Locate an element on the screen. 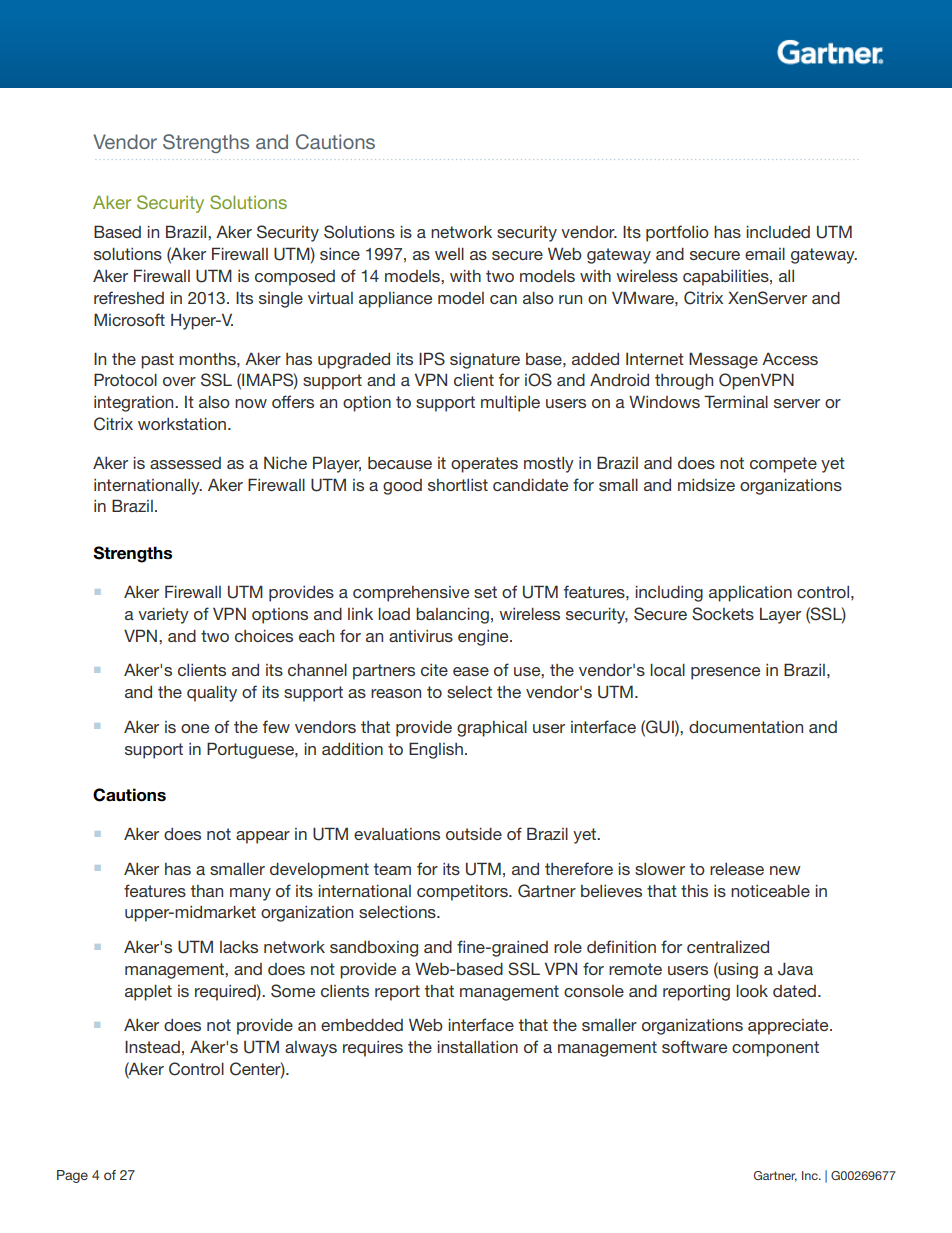 The width and height of the screenshot is (952, 1233). portfolio is located at coordinates (677, 233).
